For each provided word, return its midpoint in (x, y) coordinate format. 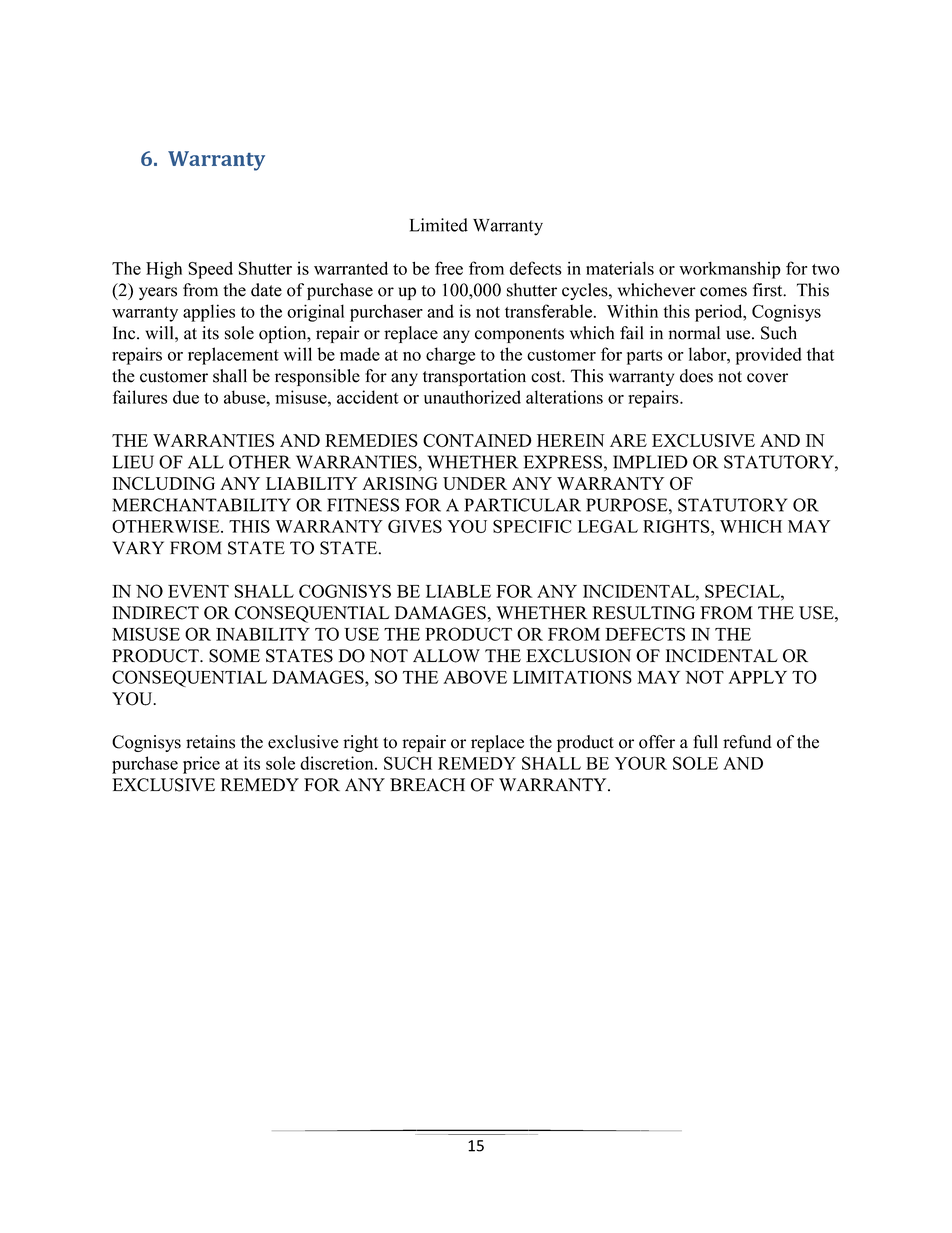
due (186, 397)
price (201, 765)
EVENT (198, 591)
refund (747, 742)
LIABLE (458, 591)
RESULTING (643, 613)
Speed (210, 270)
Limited (439, 225)
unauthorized (472, 397)
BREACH (427, 785)
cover (767, 378)
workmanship (730, 270)
